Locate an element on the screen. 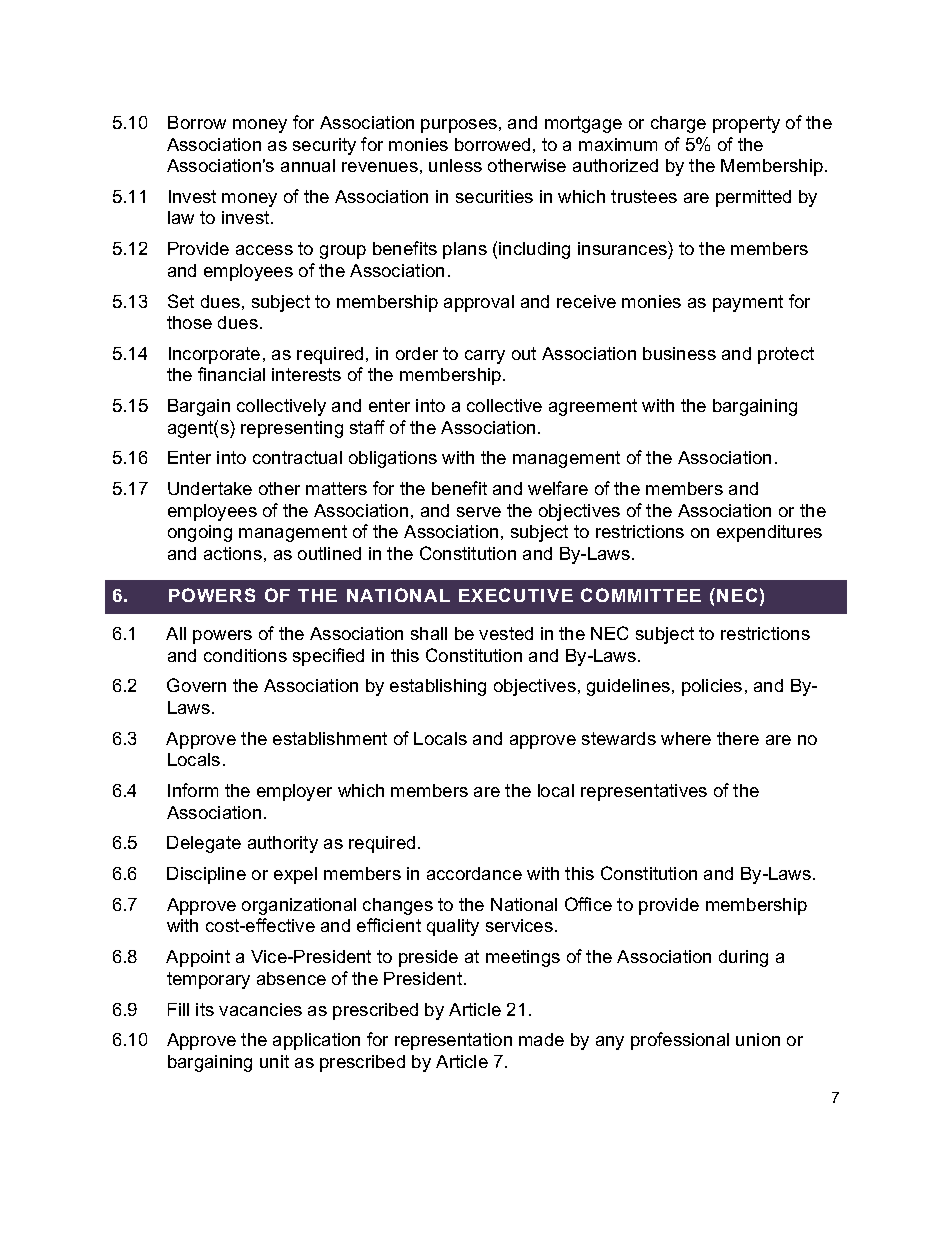 The image size is (952, 1233). unless is located at coordinates (455, 165).
